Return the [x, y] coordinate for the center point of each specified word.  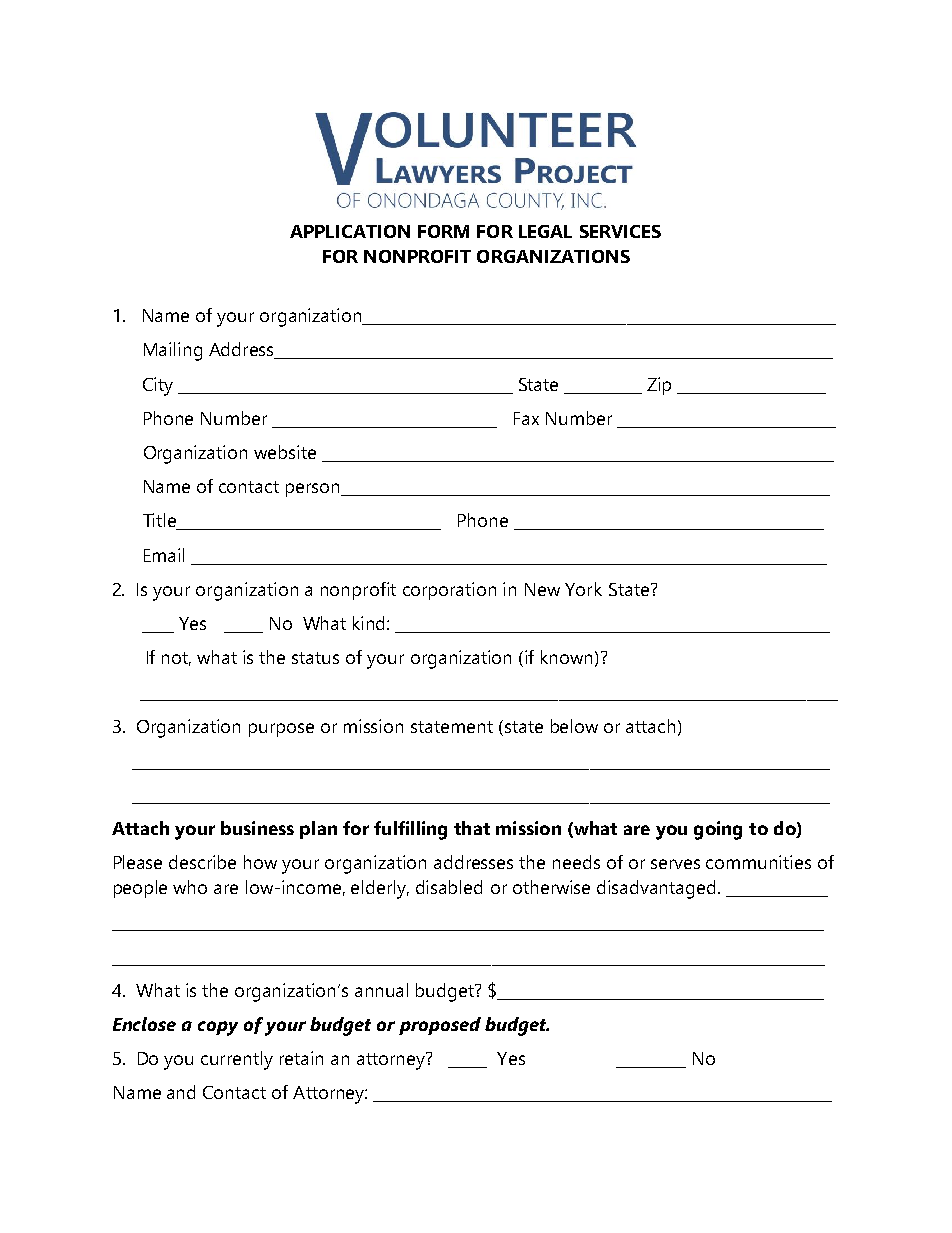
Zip [659, 386]
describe [202, 862]
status [315, 658]
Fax [526, 418]
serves [675, 864]
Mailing [173, 351]
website [285, 452]
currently [237, 1060]
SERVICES [620, 231]
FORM [443, 231]
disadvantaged [658, 889]
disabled [449, 887]
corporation [449, 591]
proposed [440, 1026]
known [566, 657]
